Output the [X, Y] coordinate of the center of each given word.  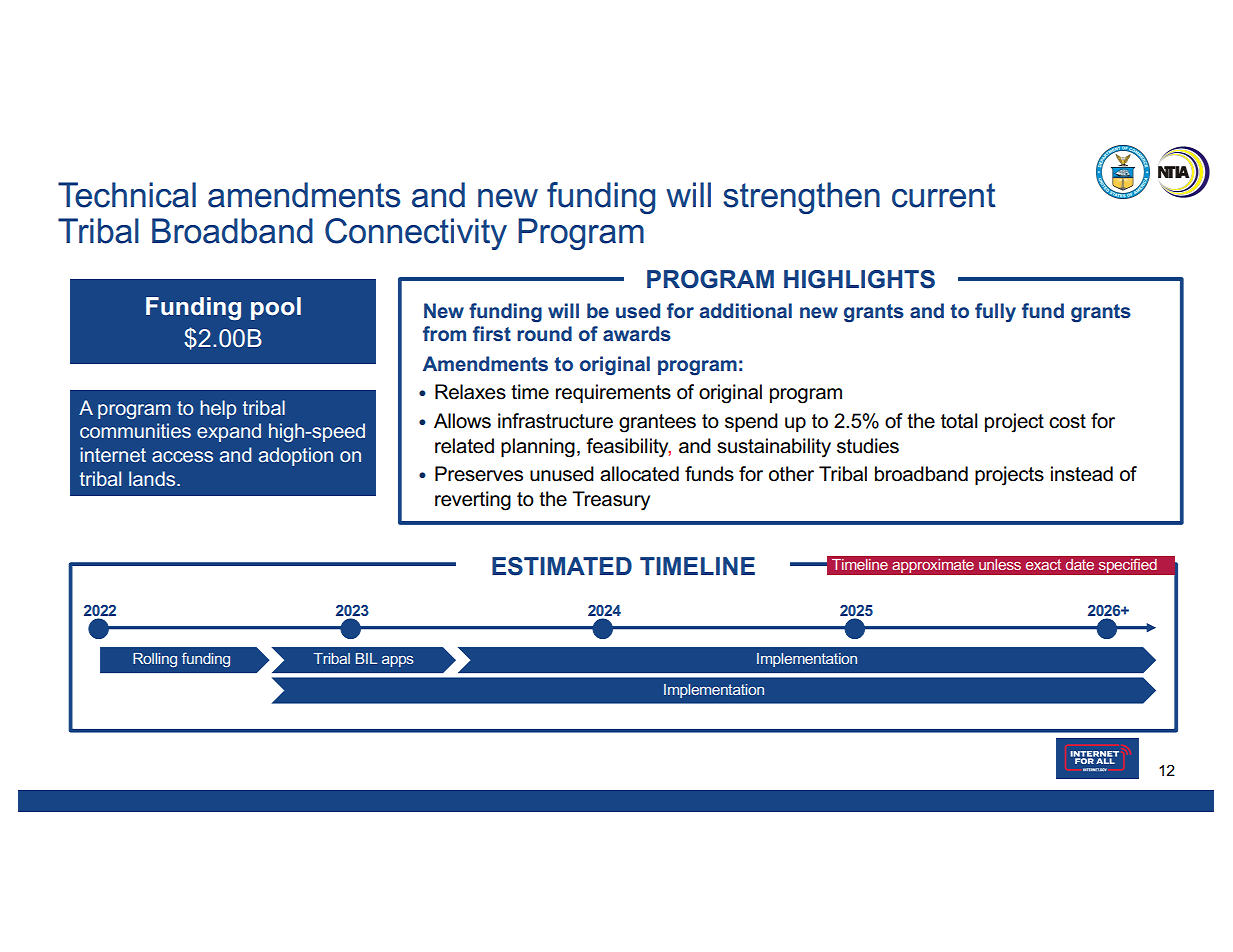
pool [276, 308]
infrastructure [555, 421]
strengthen [801, 198]
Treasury [611, 501]
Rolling [155, 660]
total [959, 421]
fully [995, 312]
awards [637, 333]
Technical [127, 195]
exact [1043, 564]
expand [229, 432]
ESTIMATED [562, 566]
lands [153, 478]
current [944, 195]
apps [398, 661]
